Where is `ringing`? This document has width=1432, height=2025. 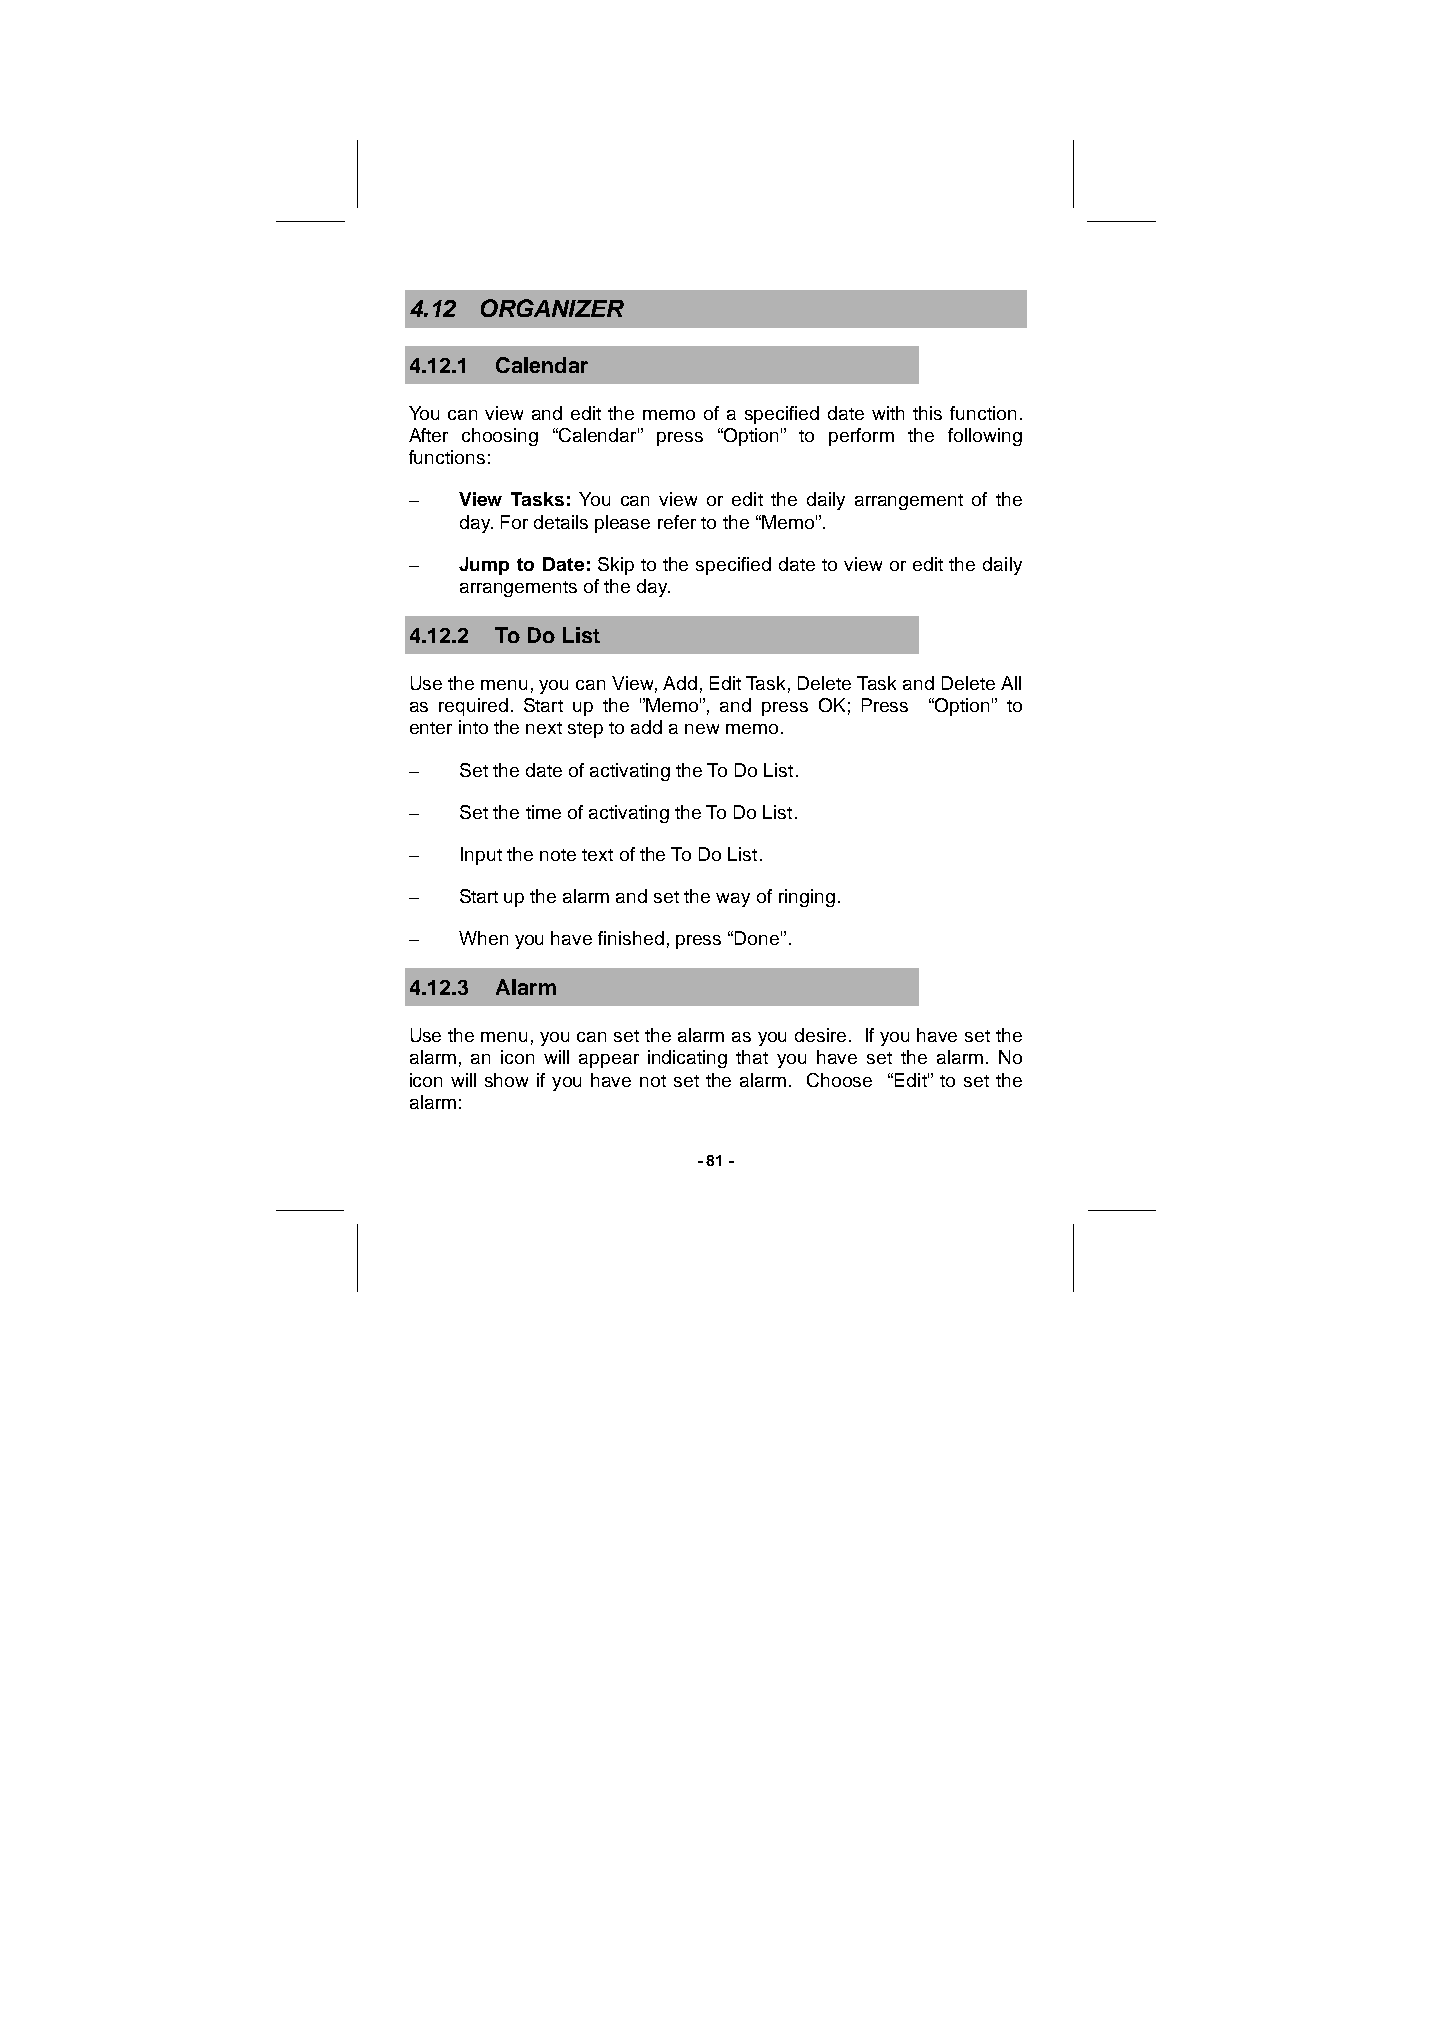 ringing is located at coordinates (807, 898).
